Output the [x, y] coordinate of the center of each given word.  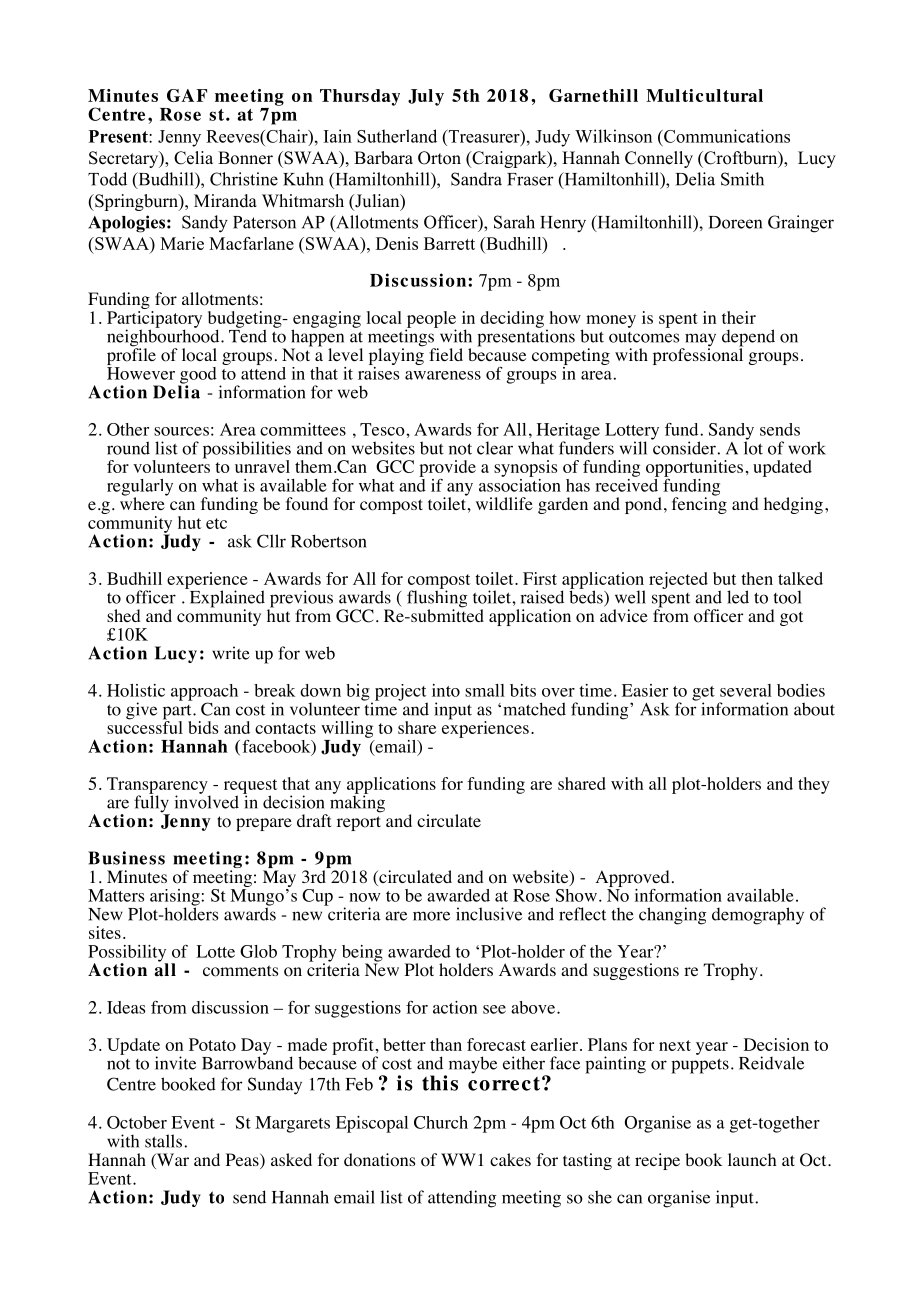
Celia [193, 158]
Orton [439, 158]
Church [441, 1122]
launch [752, 1159]
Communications [726, 136]
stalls [163, 1141]
